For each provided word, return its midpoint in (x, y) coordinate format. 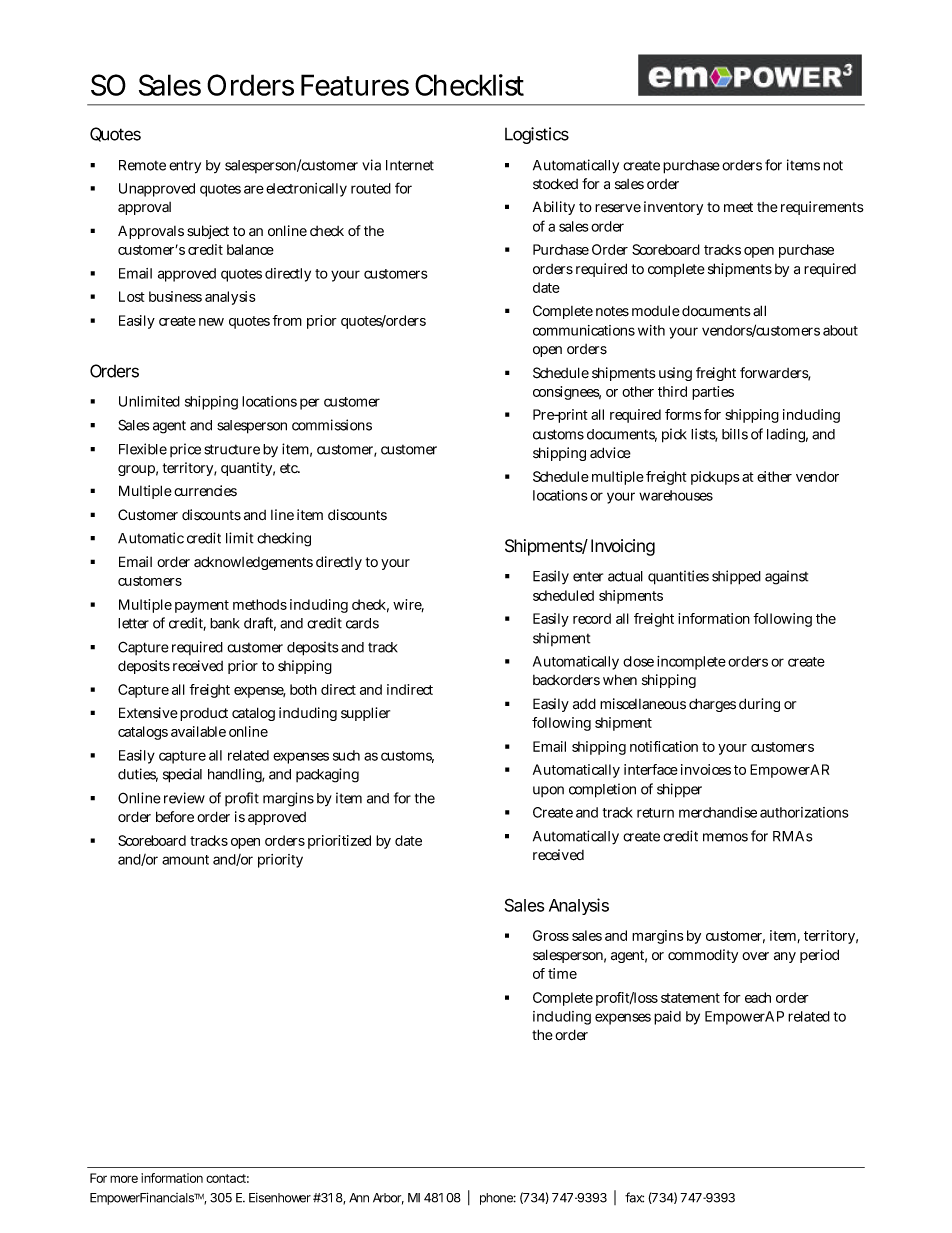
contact (227, 1178)
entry (185, 167)
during (759, 705)
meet (738, 207)
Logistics (537, 135)
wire (408, 605)
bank (225, 623)
